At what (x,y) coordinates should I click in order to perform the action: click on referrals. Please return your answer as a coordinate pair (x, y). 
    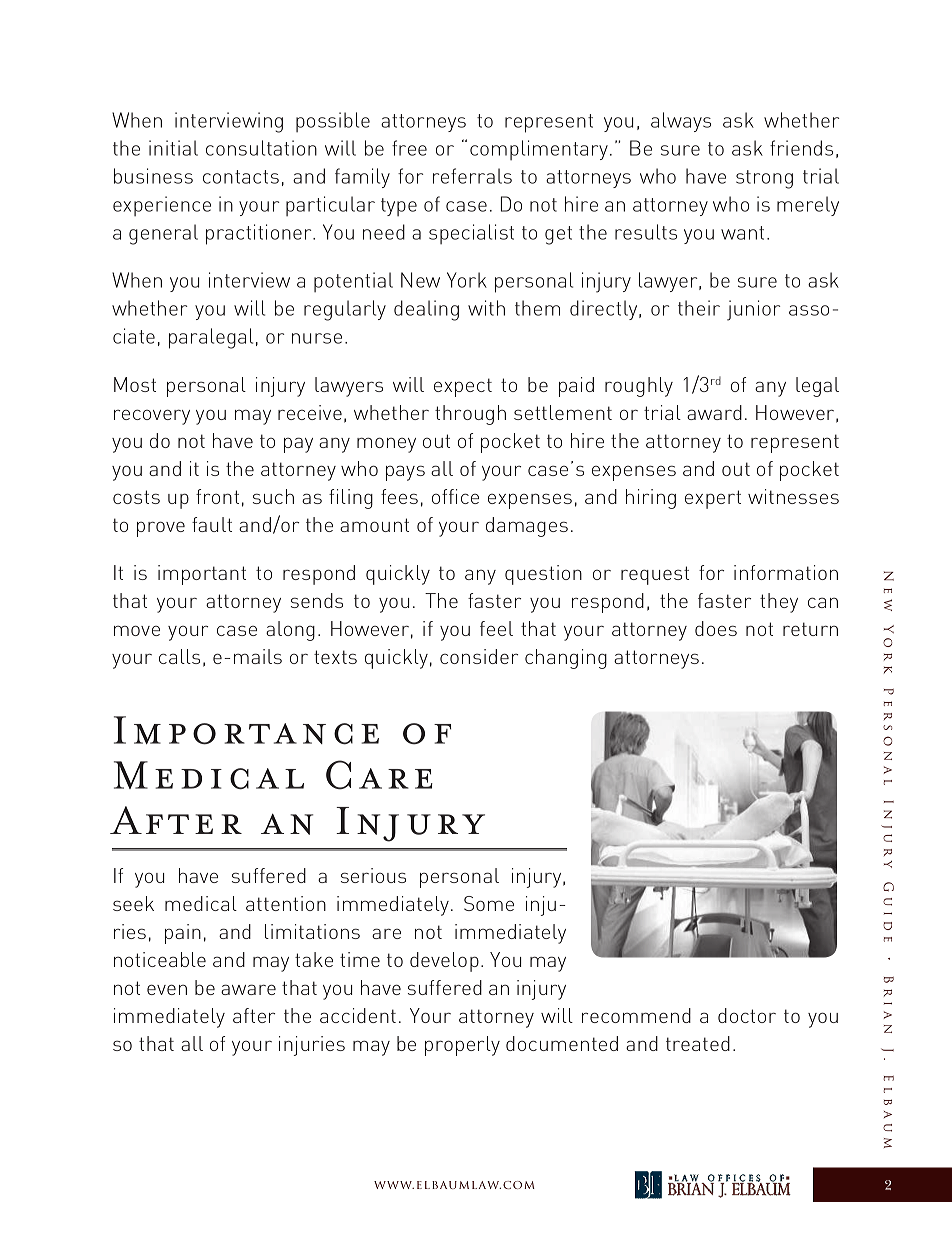
    Looking at the image, I should click on (472, 176).
